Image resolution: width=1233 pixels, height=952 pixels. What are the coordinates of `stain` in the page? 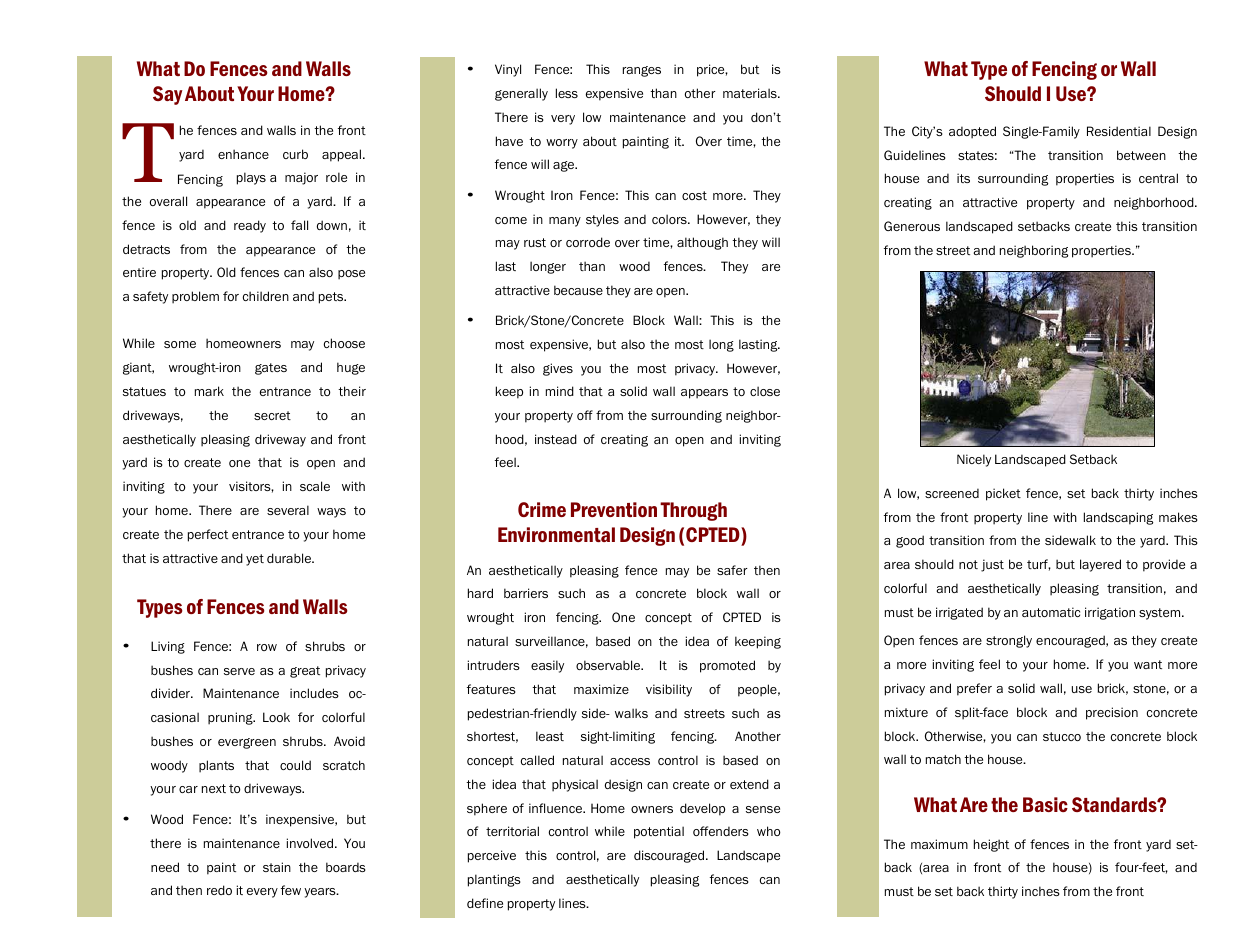 It's located at (277, 867).
